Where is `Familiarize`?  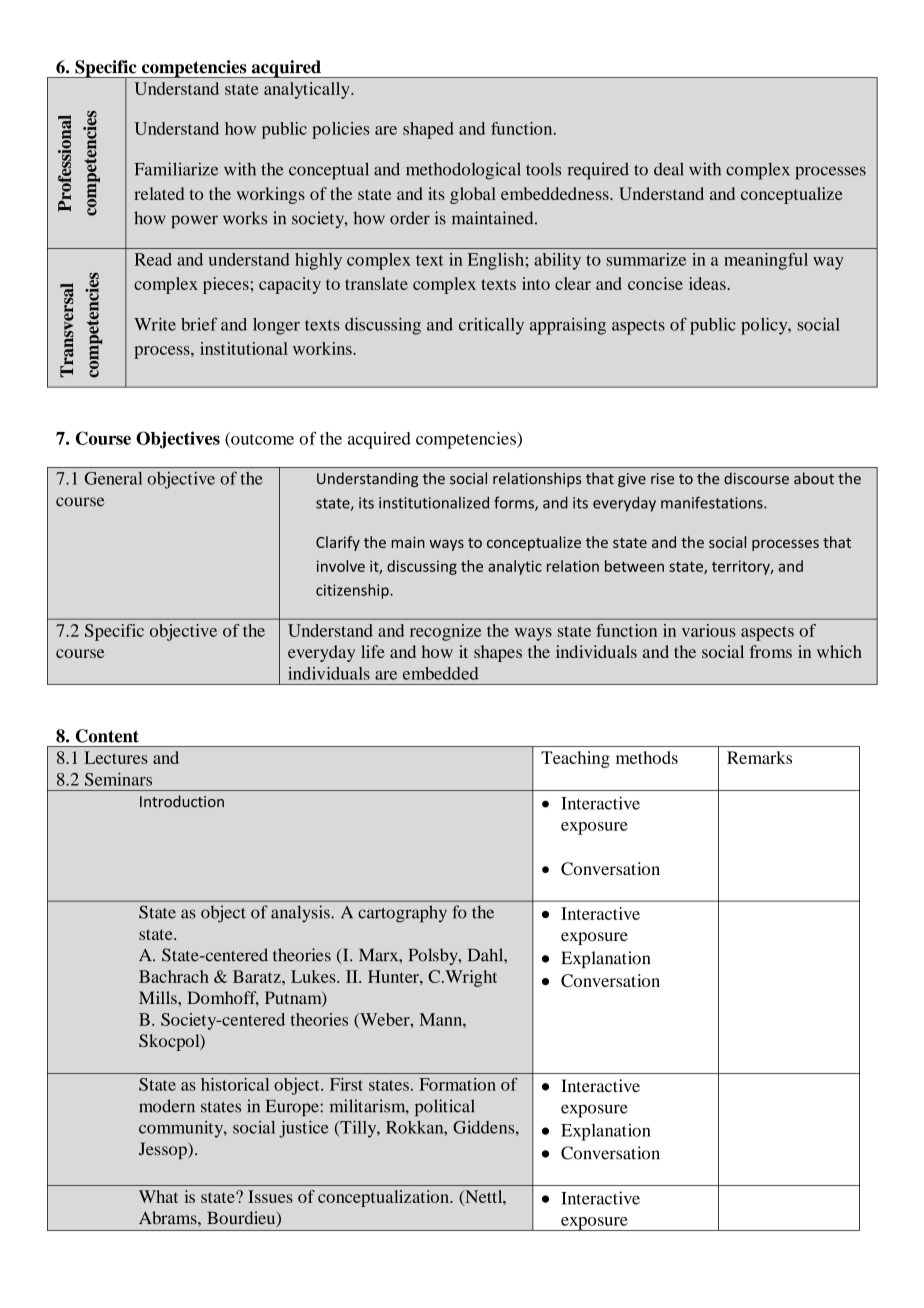 Familiarize is located at coordinates (176, 169).
